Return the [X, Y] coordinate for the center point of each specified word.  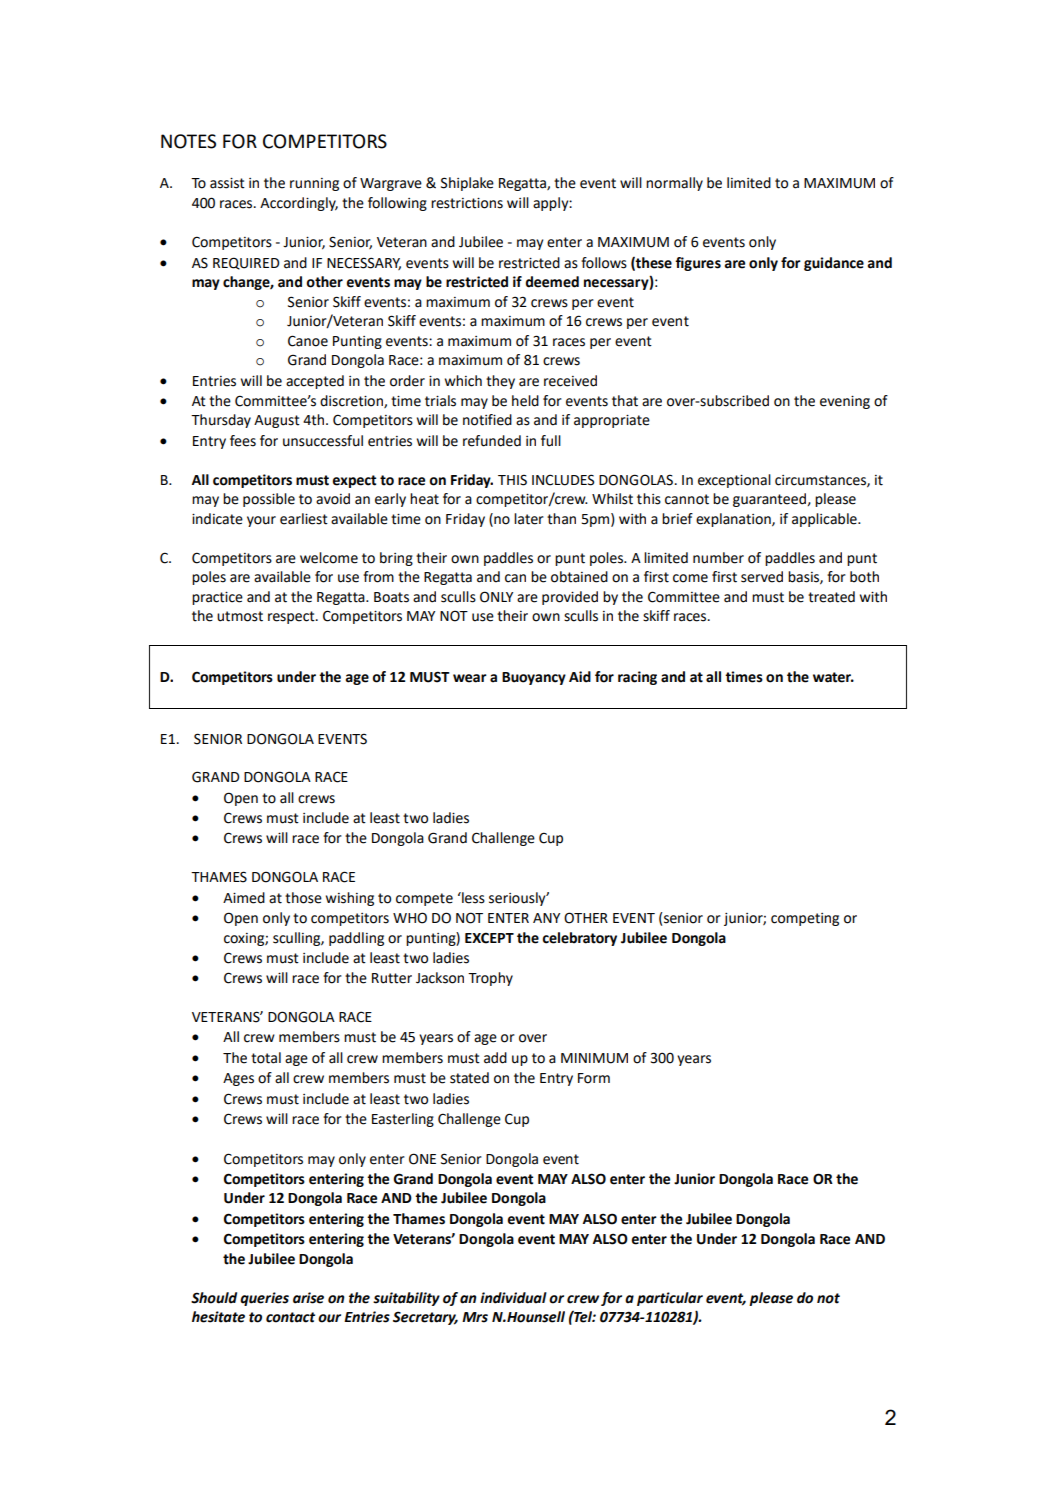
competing [805, 919]
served [762, 577]
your [261, 521]
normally [674, 184]
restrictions [467, 203]
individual [513, 1298]
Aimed [244, 898]
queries [264, 1299]
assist [227, 183]
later [529, 519]
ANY [546, 918]
